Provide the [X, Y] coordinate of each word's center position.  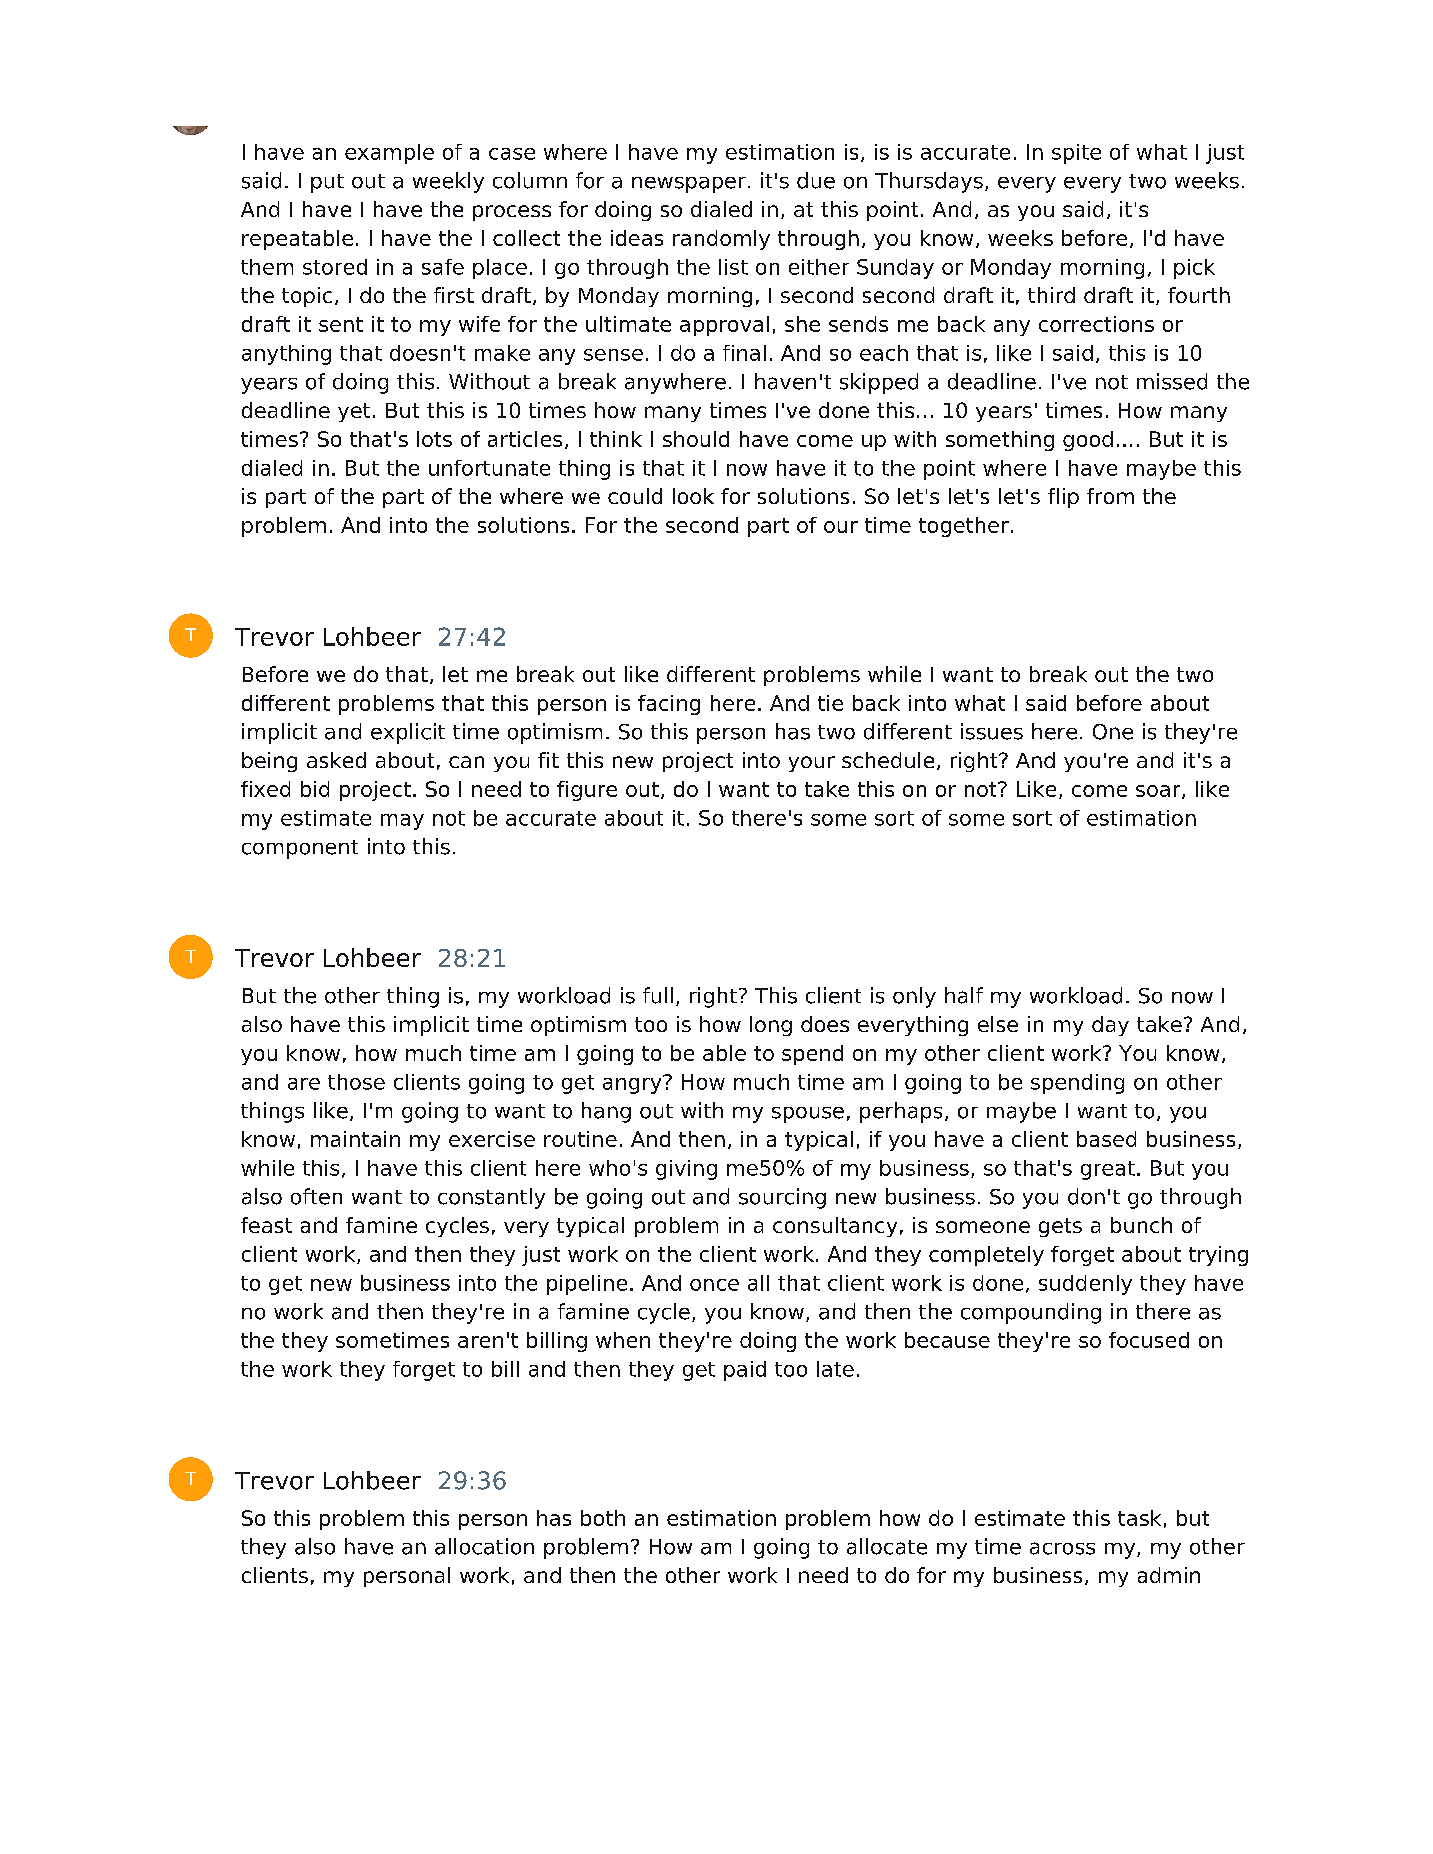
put [327, 183]
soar [1159, 792]
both [603, 1518]
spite [1076, 154]
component [300, 849]
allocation [484, 1546]
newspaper [689, 185]
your [812, 764]
